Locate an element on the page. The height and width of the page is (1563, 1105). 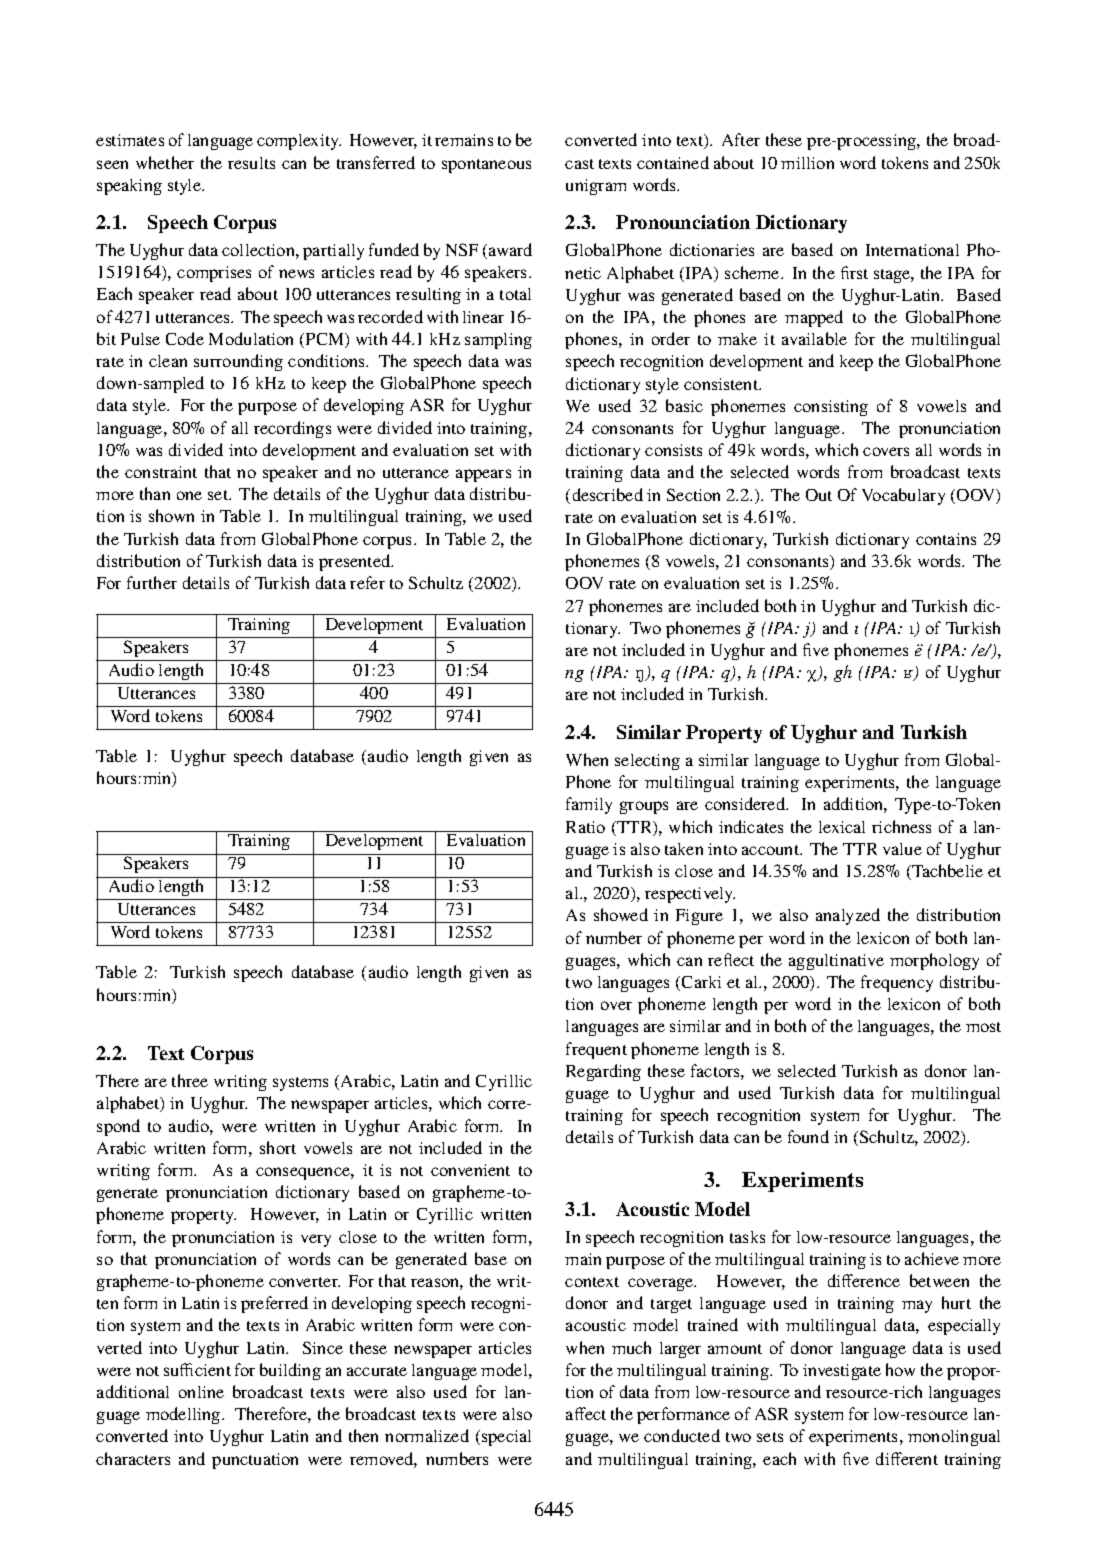
online is located at coordinates (201, 1392).
